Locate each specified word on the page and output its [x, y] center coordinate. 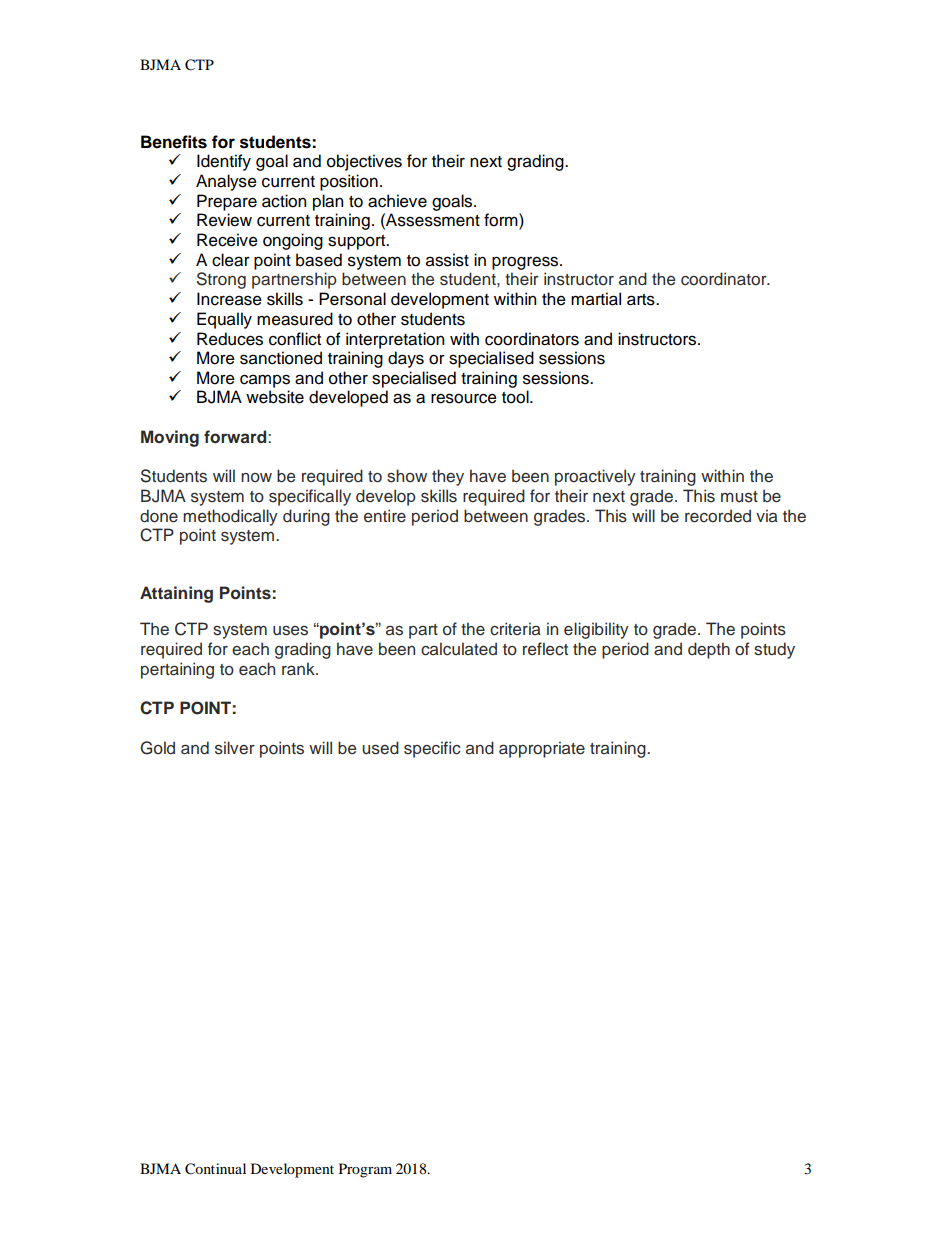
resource [464, 398]
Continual [215, 1169]
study [774, 650]
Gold [157, 748]
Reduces [230, 339]
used [380, 748]
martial [596, 299]
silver [235, 748]
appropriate [542, 749]
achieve [397, 201]
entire [385, 516]
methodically [230, 517]
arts [642, 300]
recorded [718, 516]
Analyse [226, 182]
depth [709, 650]
